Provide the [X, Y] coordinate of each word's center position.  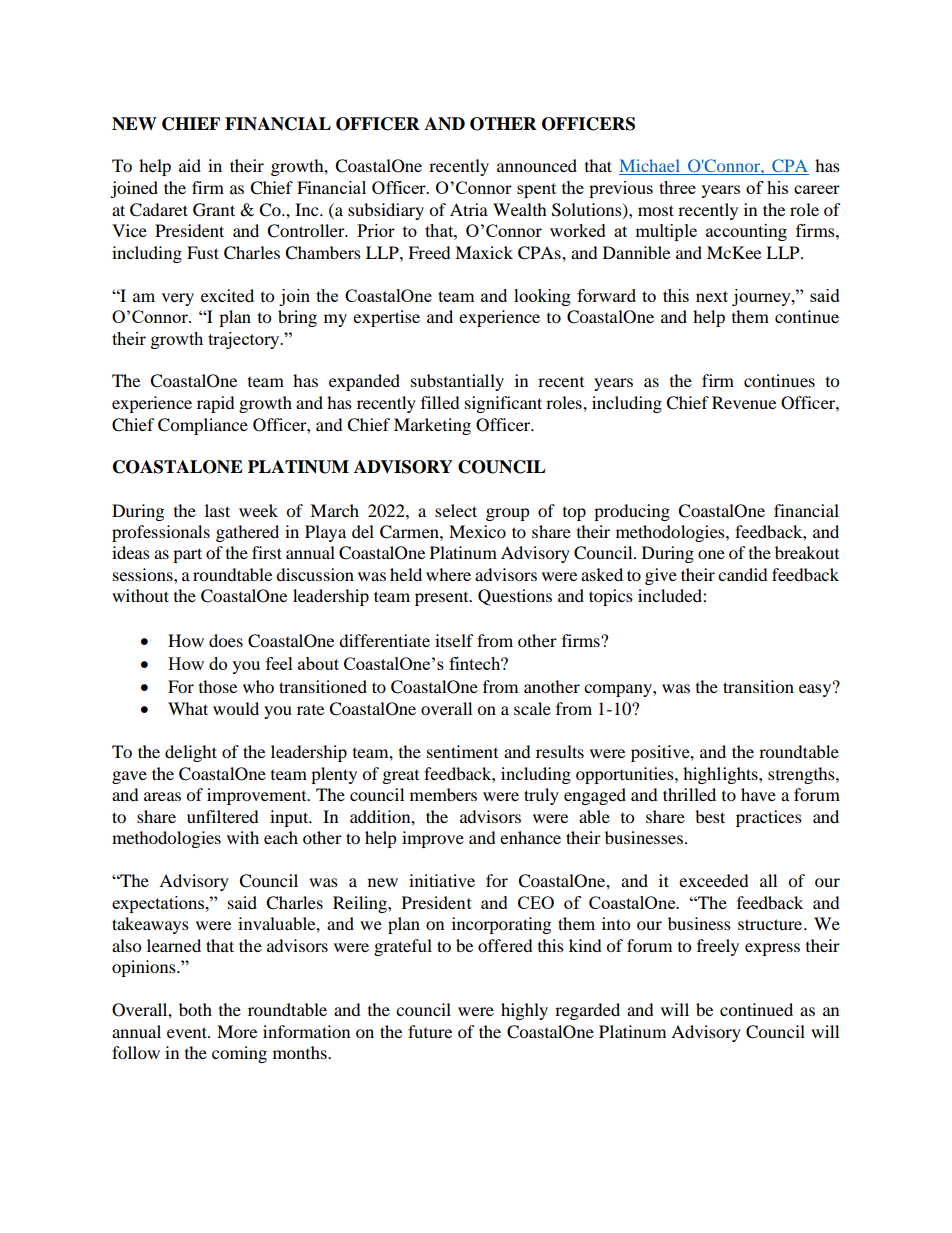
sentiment [462, 751]
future [430, 1031]
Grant [214, 210]
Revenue [744, 402]
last [217, 510]
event [188, 1032]
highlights [721, 775]
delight [191, 753]
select [456, 510]
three [677, 187]
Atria [469, 209]
